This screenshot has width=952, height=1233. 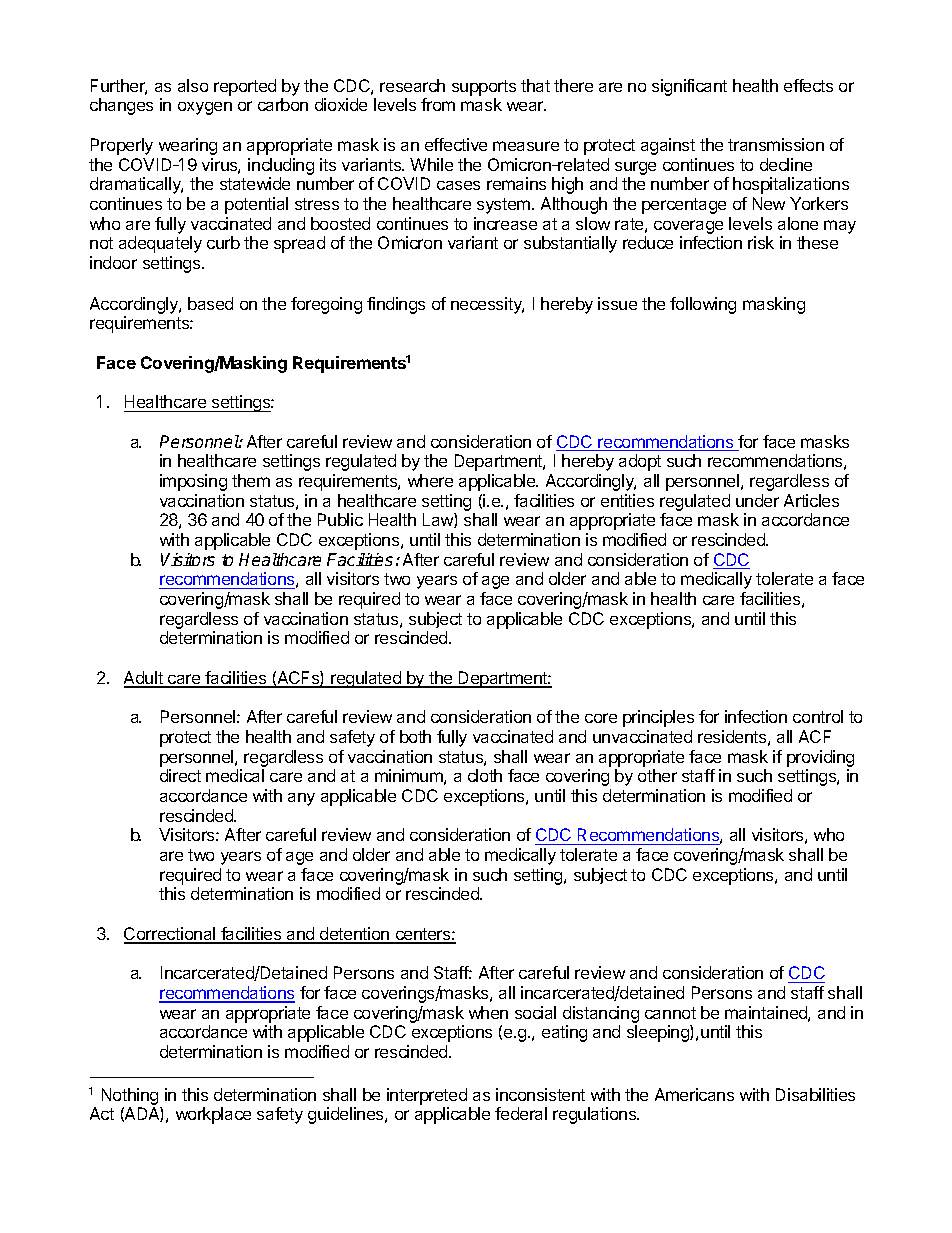 What do you see at coordinates (180, 775) in the screenshot?
I see `direct` at bounding box center [180, 775].
